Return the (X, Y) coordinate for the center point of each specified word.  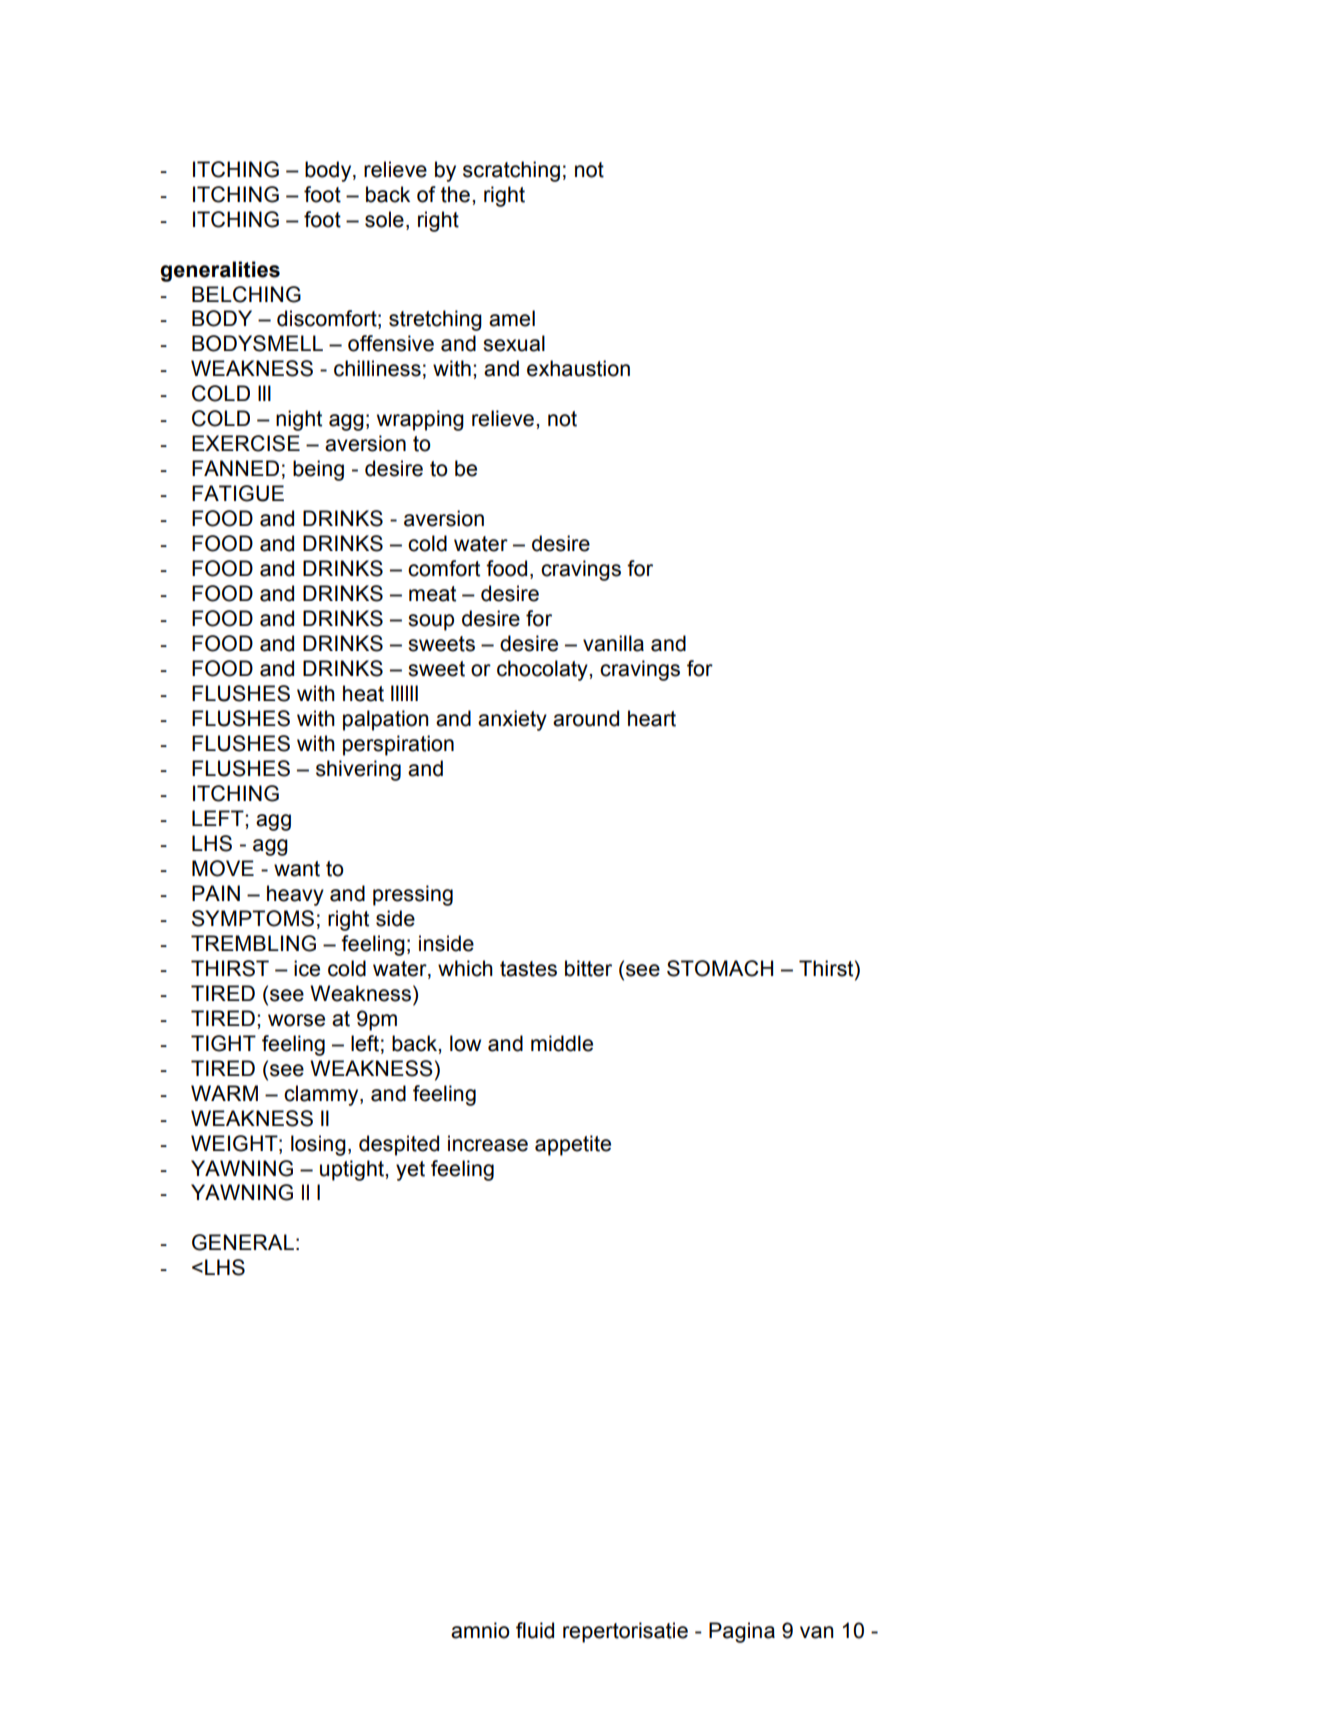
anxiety (512, 720)
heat (363, 693)
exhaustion (578, 368)
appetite (573, 1145)
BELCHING (246, 294)
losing (318, 1145)
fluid (535, 1630)
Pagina (742, 1632)
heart (652, 718)
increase (488, 1143)
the (455, 194)
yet (410, 1171)
